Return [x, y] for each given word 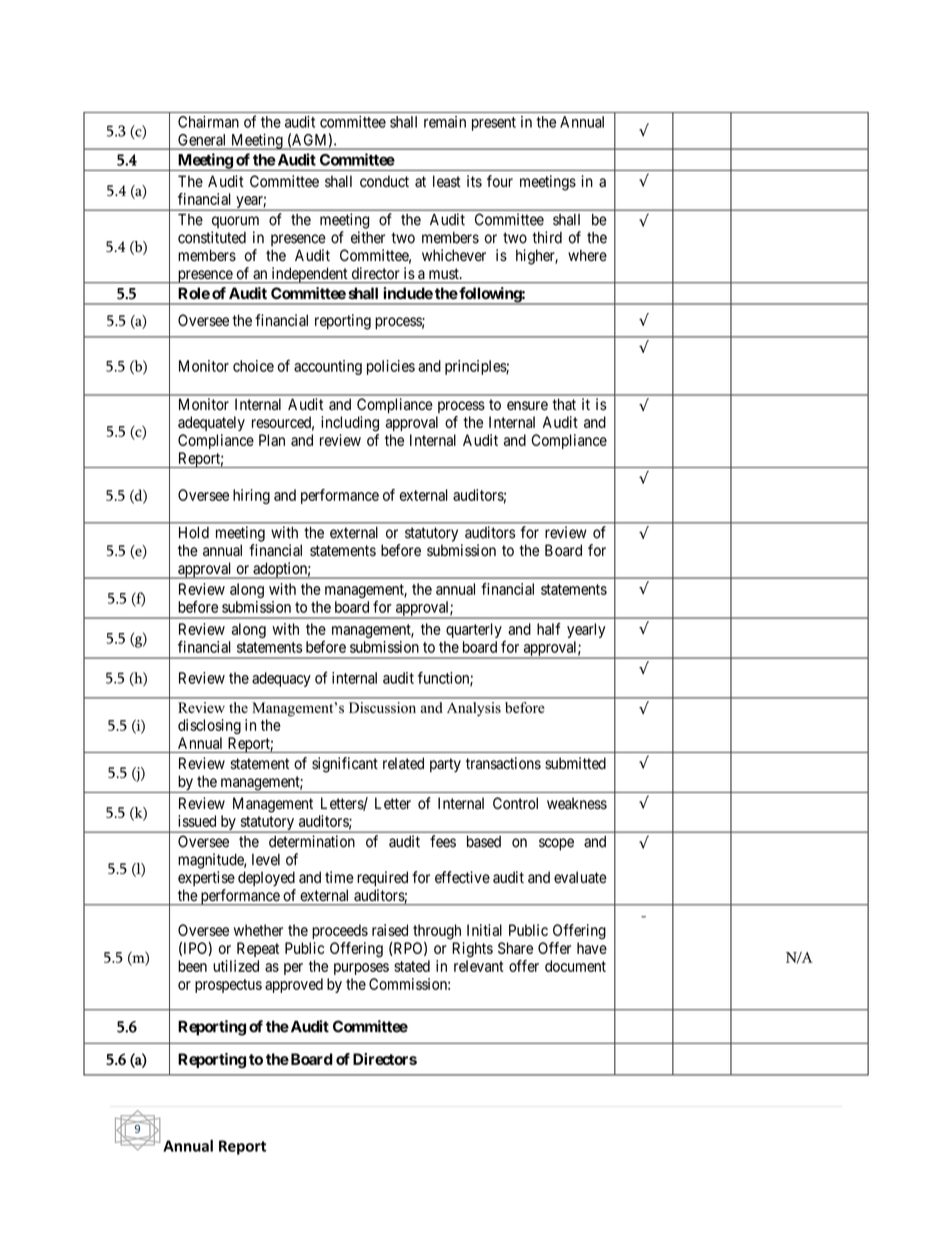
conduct [384, 181]
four [500, 181]
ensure [527, 406]
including [350, 424]
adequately [211, 423]
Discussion [382, 707]
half [549, 629]
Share [515, 948]
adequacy [281, 679]
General [201, 140]
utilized [236, 966]
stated [412, 966]
